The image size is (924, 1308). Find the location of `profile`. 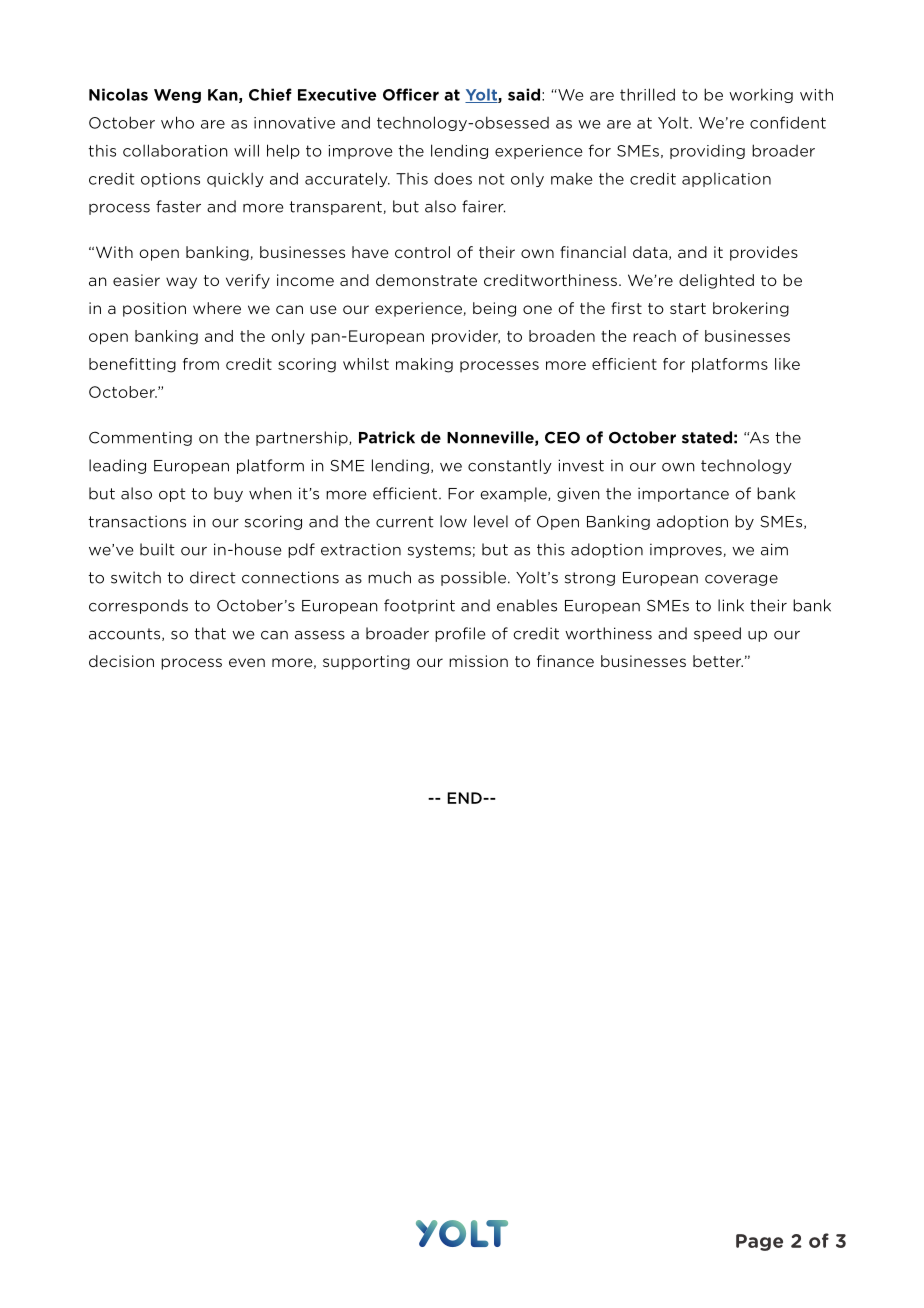

profile is located at coordinates (460, 634).
